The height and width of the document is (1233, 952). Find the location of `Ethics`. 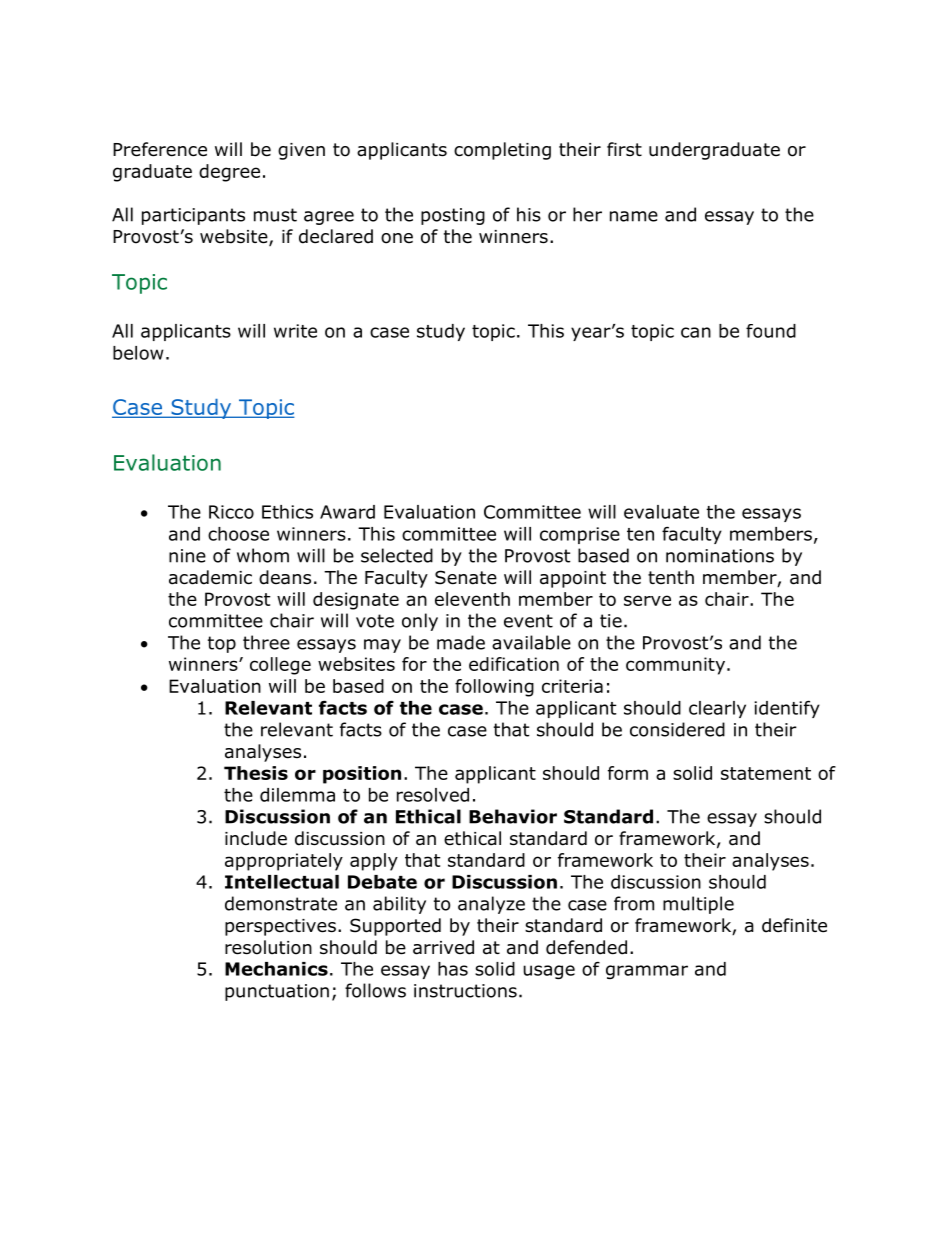

Ethics is located at coordinates (287, 512).
